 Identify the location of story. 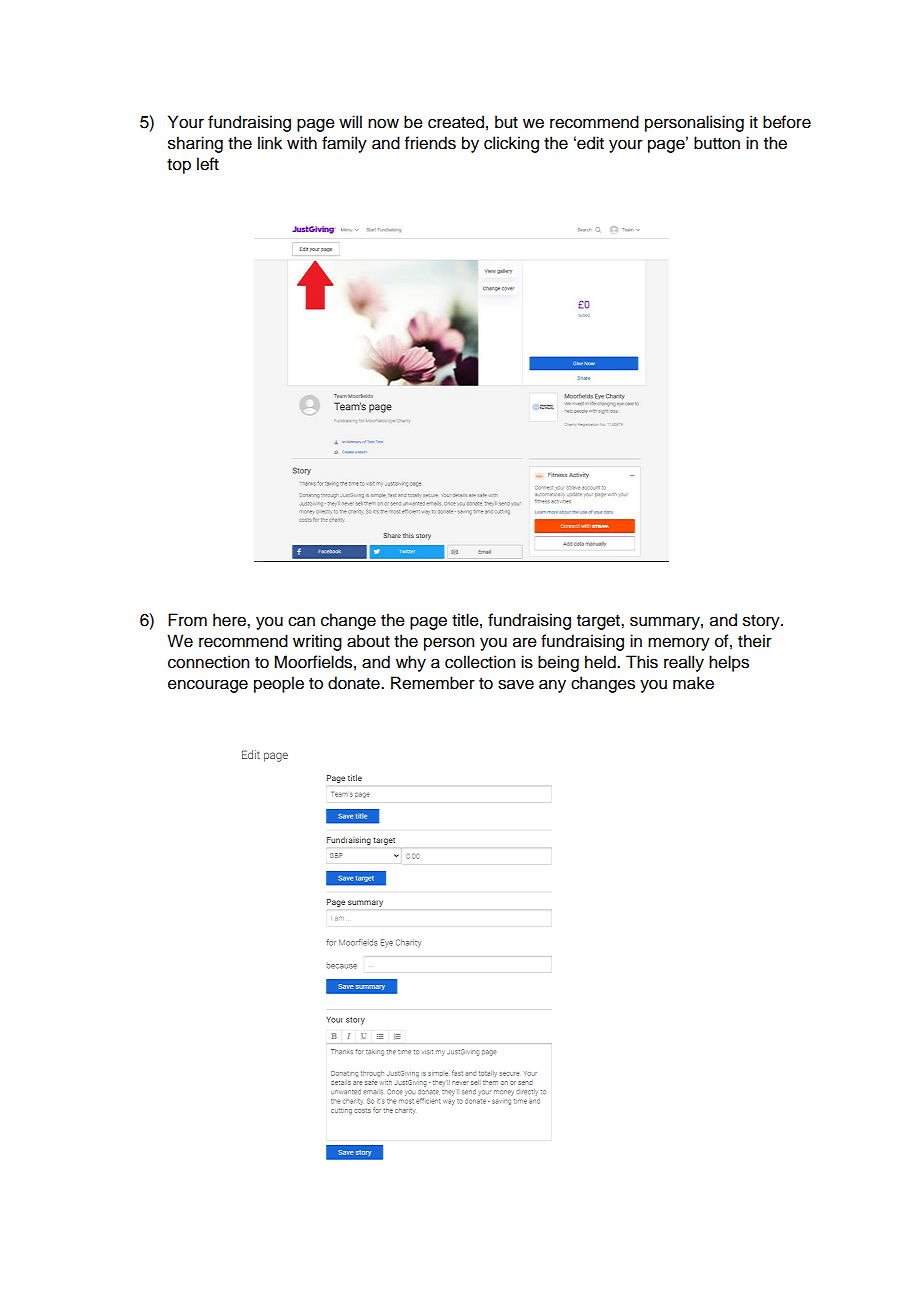
(762, 622).
